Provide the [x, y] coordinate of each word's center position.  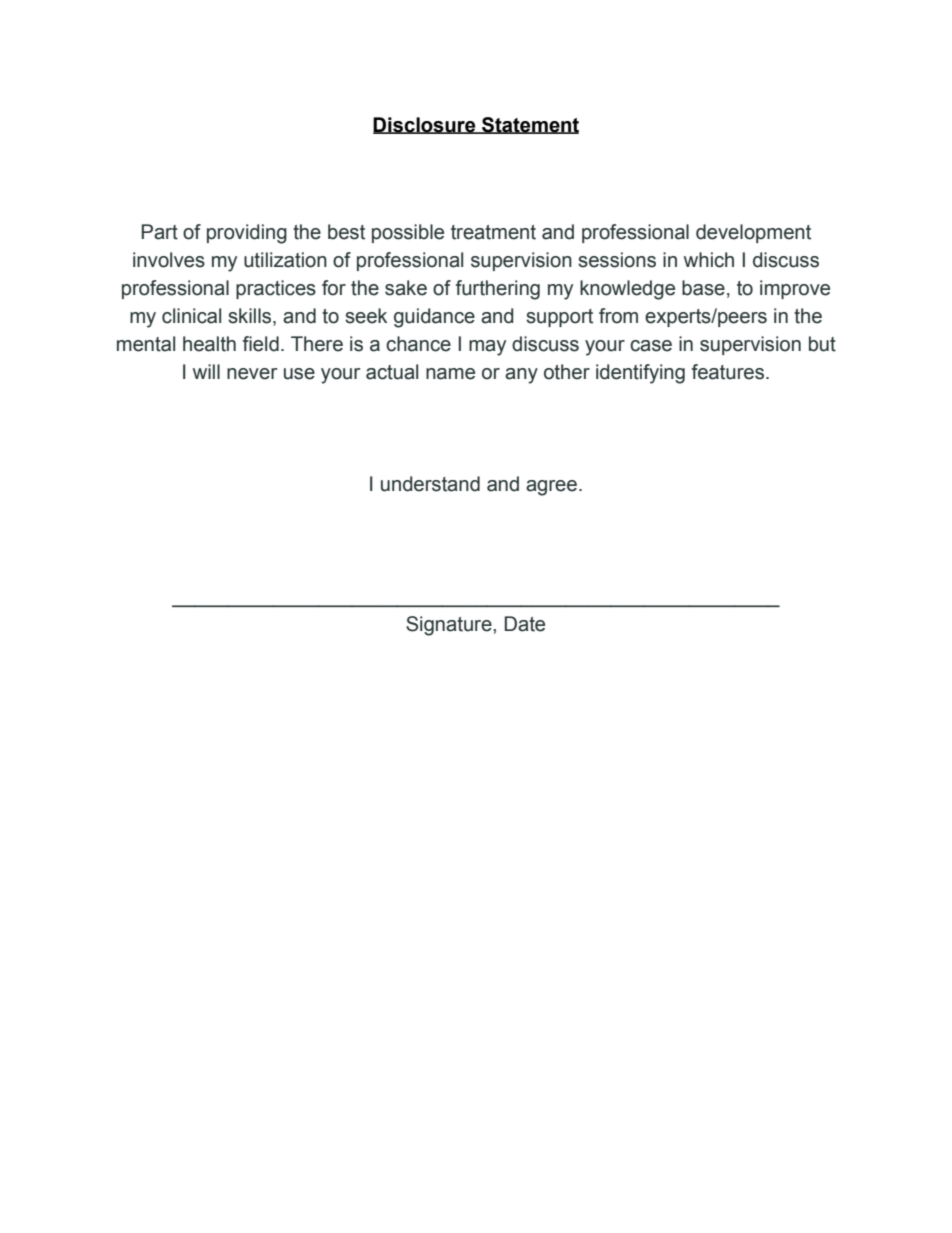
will [206, 371]
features [728, 372]
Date [525, 624]
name [450, 374]
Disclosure [425, 125]
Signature [450, 626]
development [753, 233]
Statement [529, 125]
